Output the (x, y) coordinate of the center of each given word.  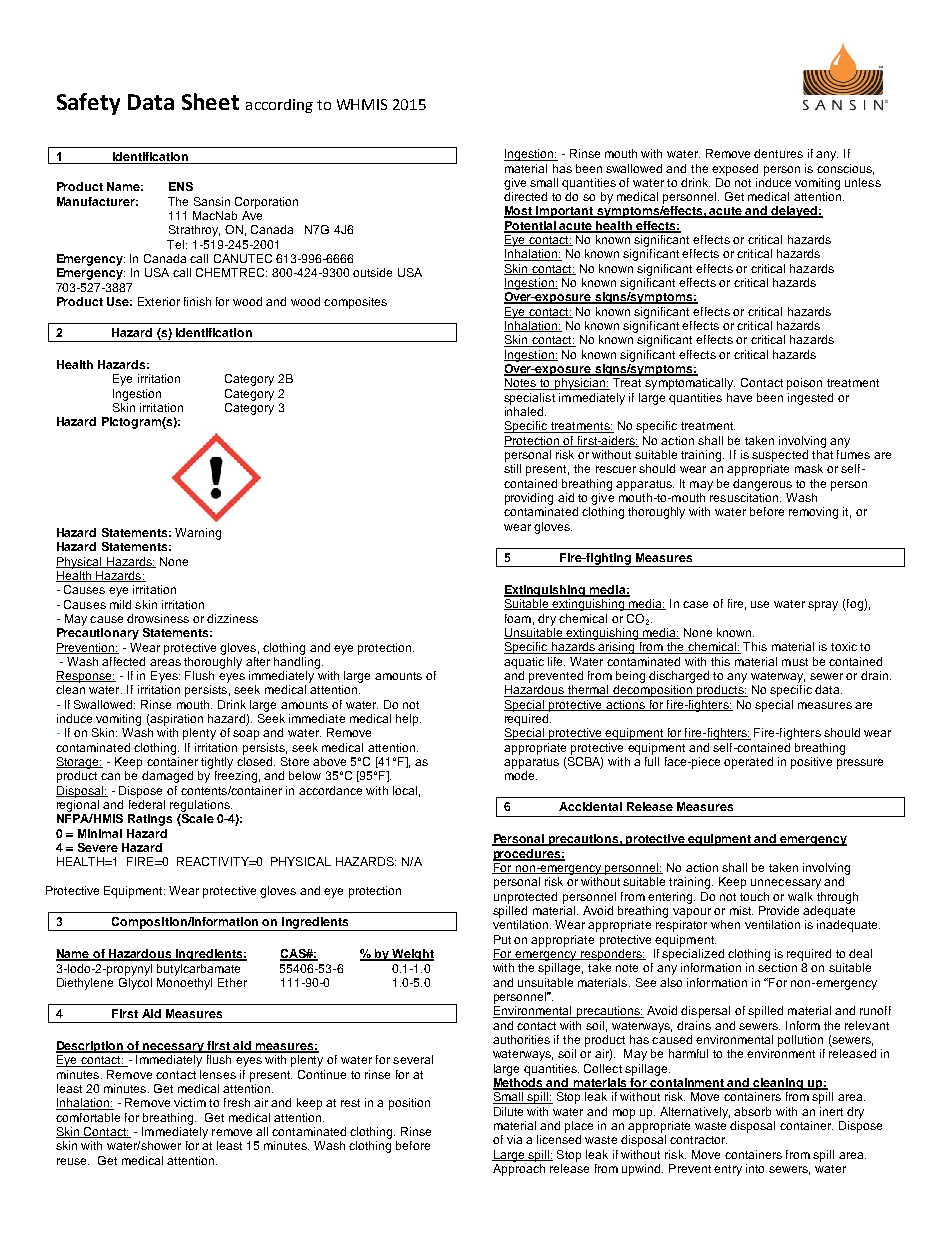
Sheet (210, 101)
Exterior (159, 301)
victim (190, 1102)
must (795, 662)
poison (804, 384)
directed (525, 196)
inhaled (525, 411)
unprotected (525, 898)
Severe (98, 847)
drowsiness (158, 618)
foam (518, 618)
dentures (778, 153)
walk (800, 896)
